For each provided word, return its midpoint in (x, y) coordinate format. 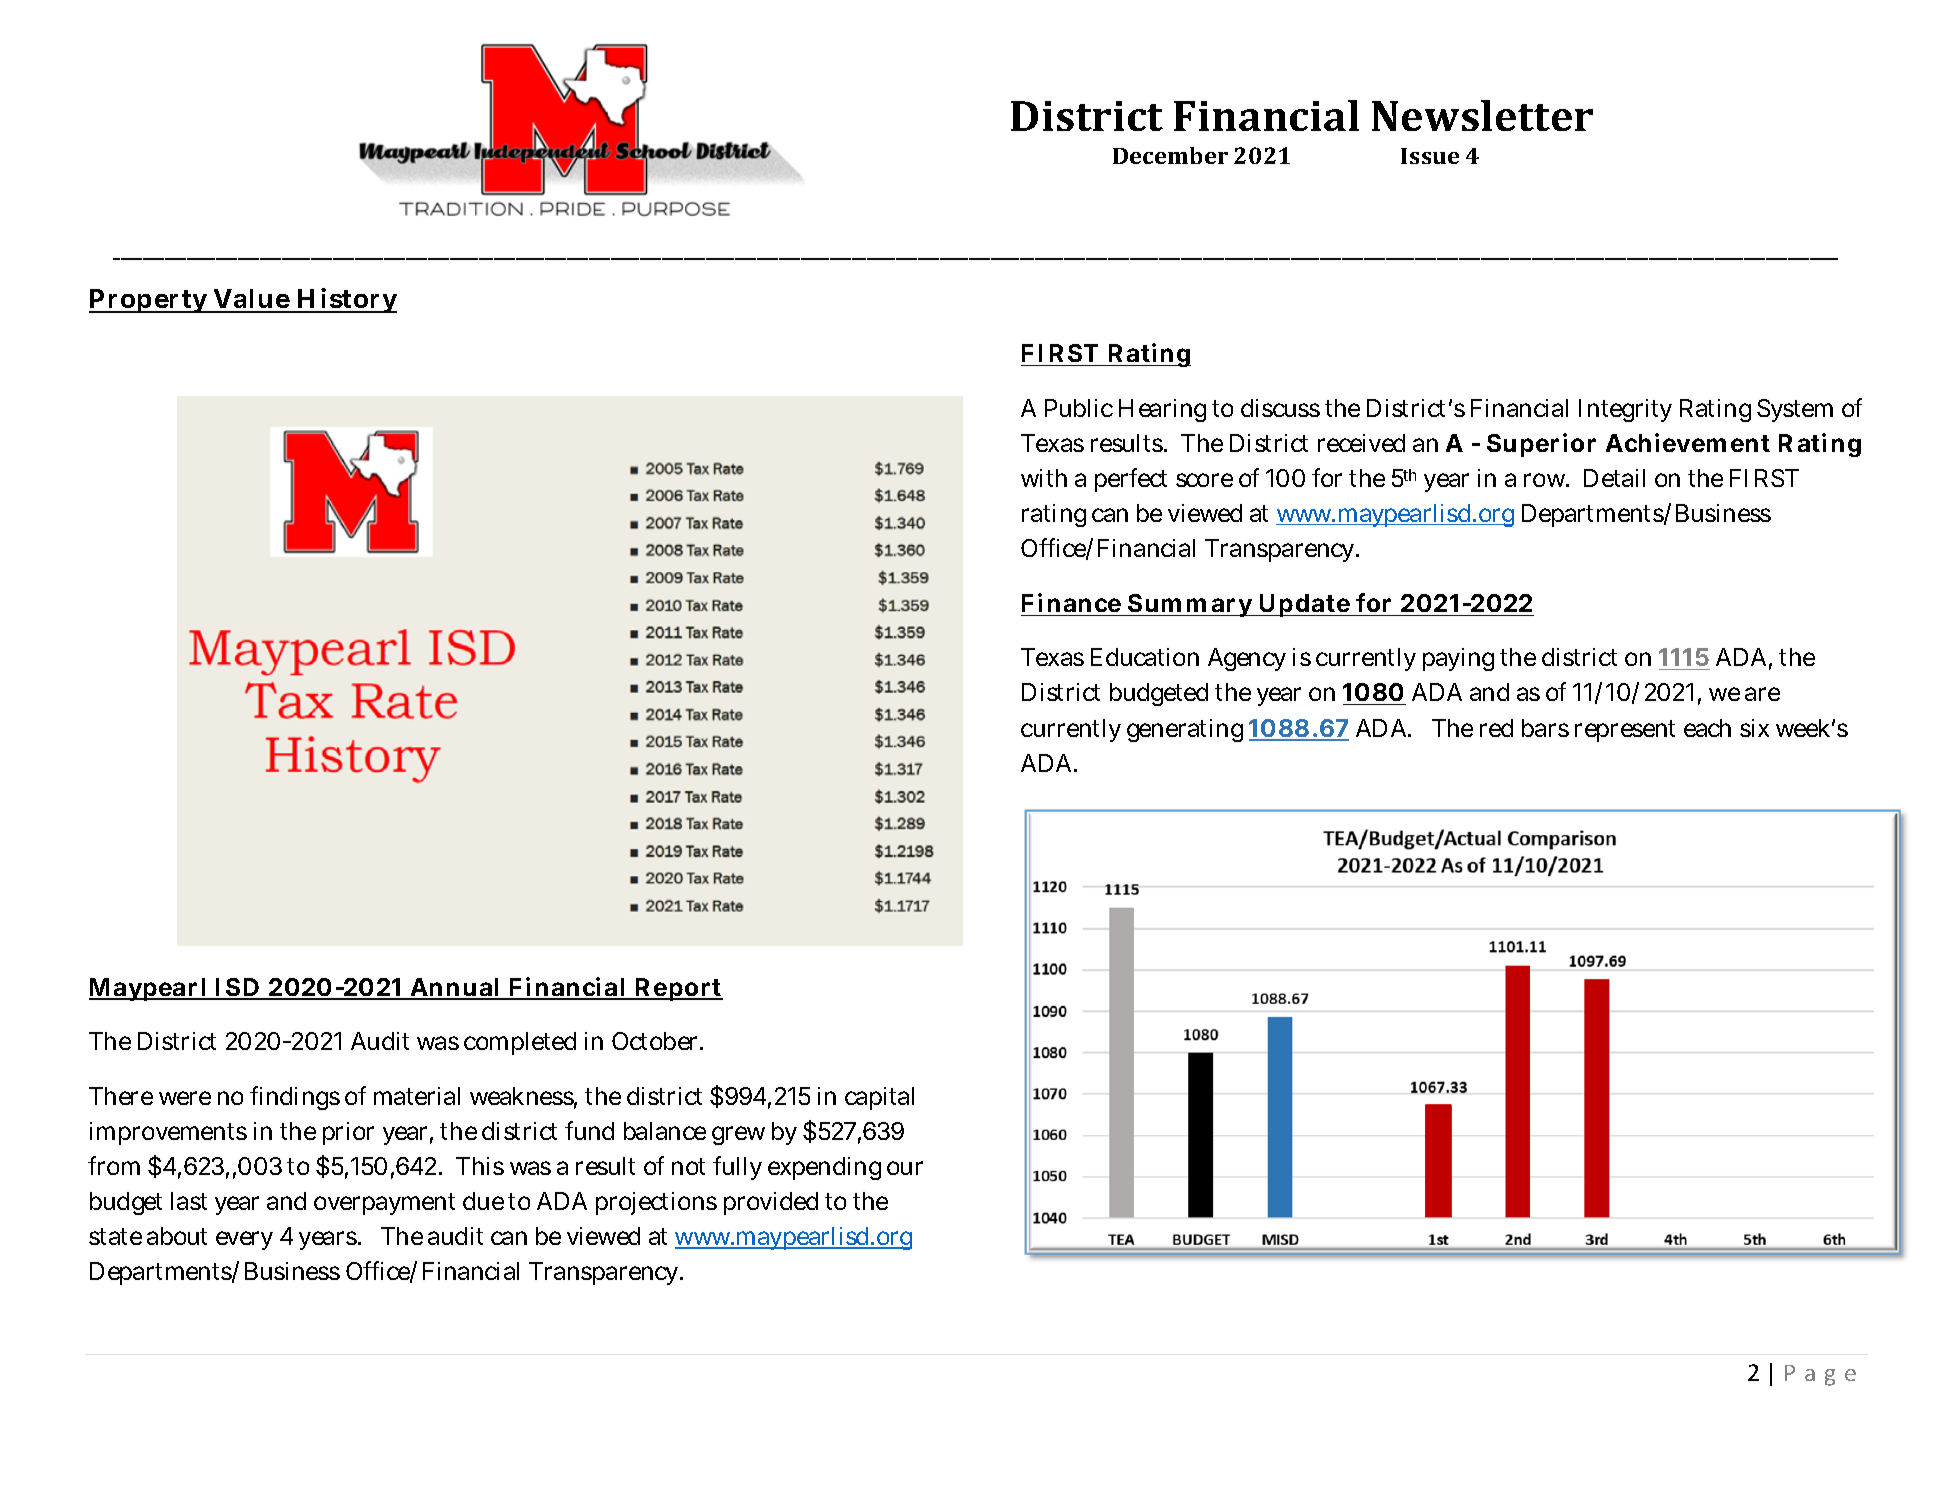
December (1170, 155)
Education (1145, 657)
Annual (455, 988)
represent (1625, 731)
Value (252, 300)
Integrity (1625, 410)
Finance (1071, 602)
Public (1079, 408)
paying (1458, 659)
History (346, 300)
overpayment (384, 1204)
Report (678, 989)
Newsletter (1482, 115)
